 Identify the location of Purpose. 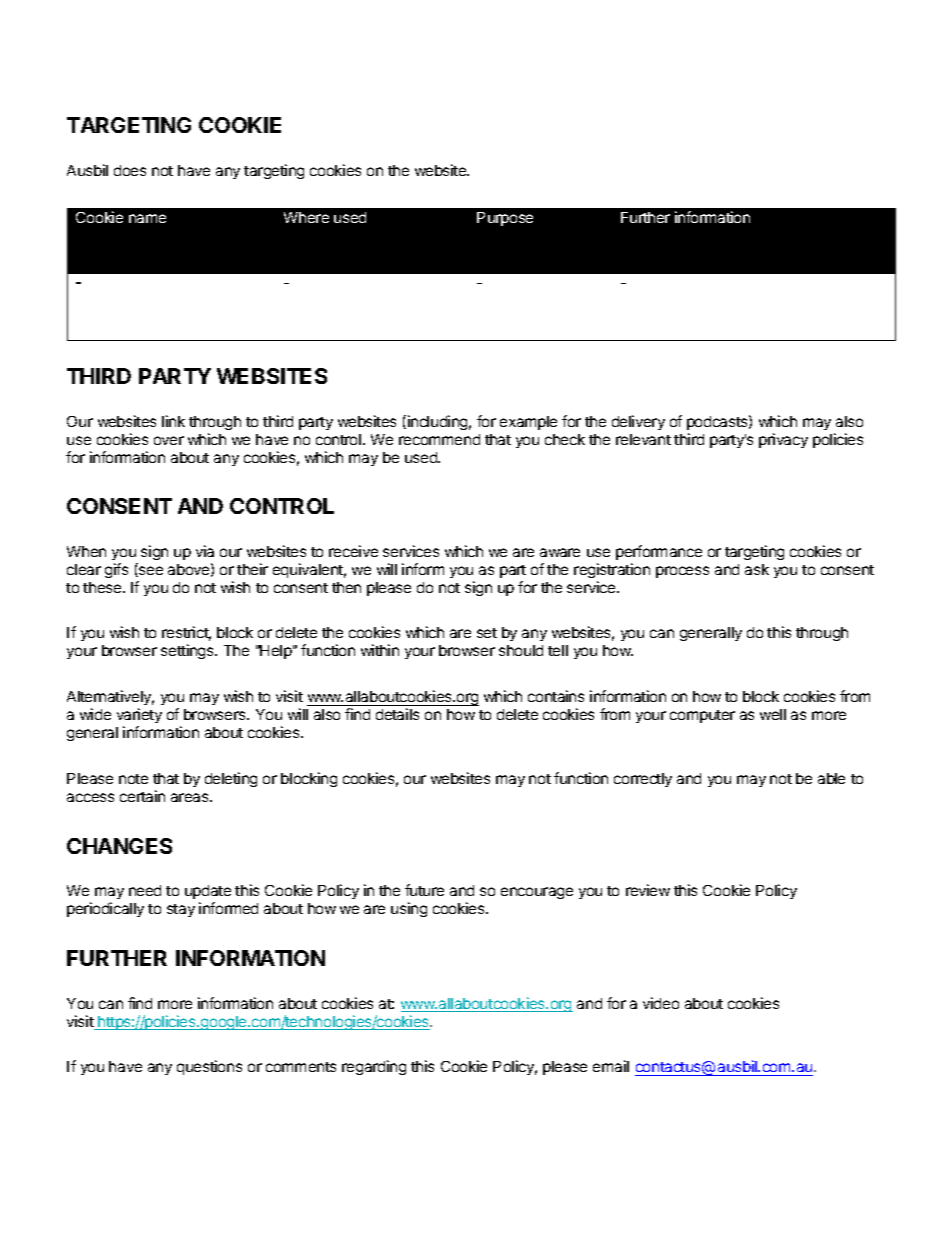
(505, 219).
